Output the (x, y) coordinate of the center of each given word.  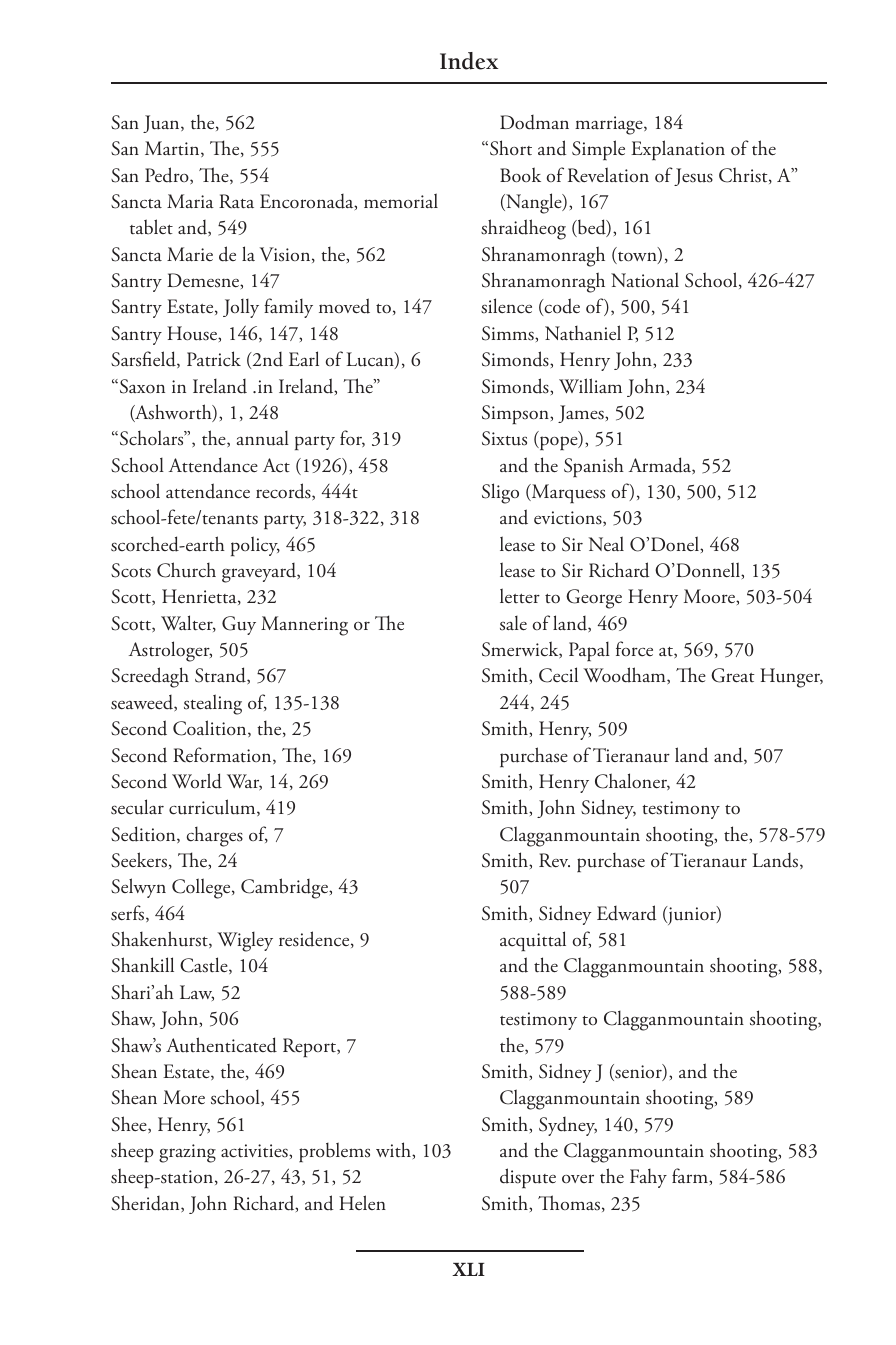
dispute (528, 1178)
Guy (239, 625)
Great (732, 675)
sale (513, 623)
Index (469, 61)
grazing (187, 1153)
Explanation (678, 150)
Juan (162, 124)
